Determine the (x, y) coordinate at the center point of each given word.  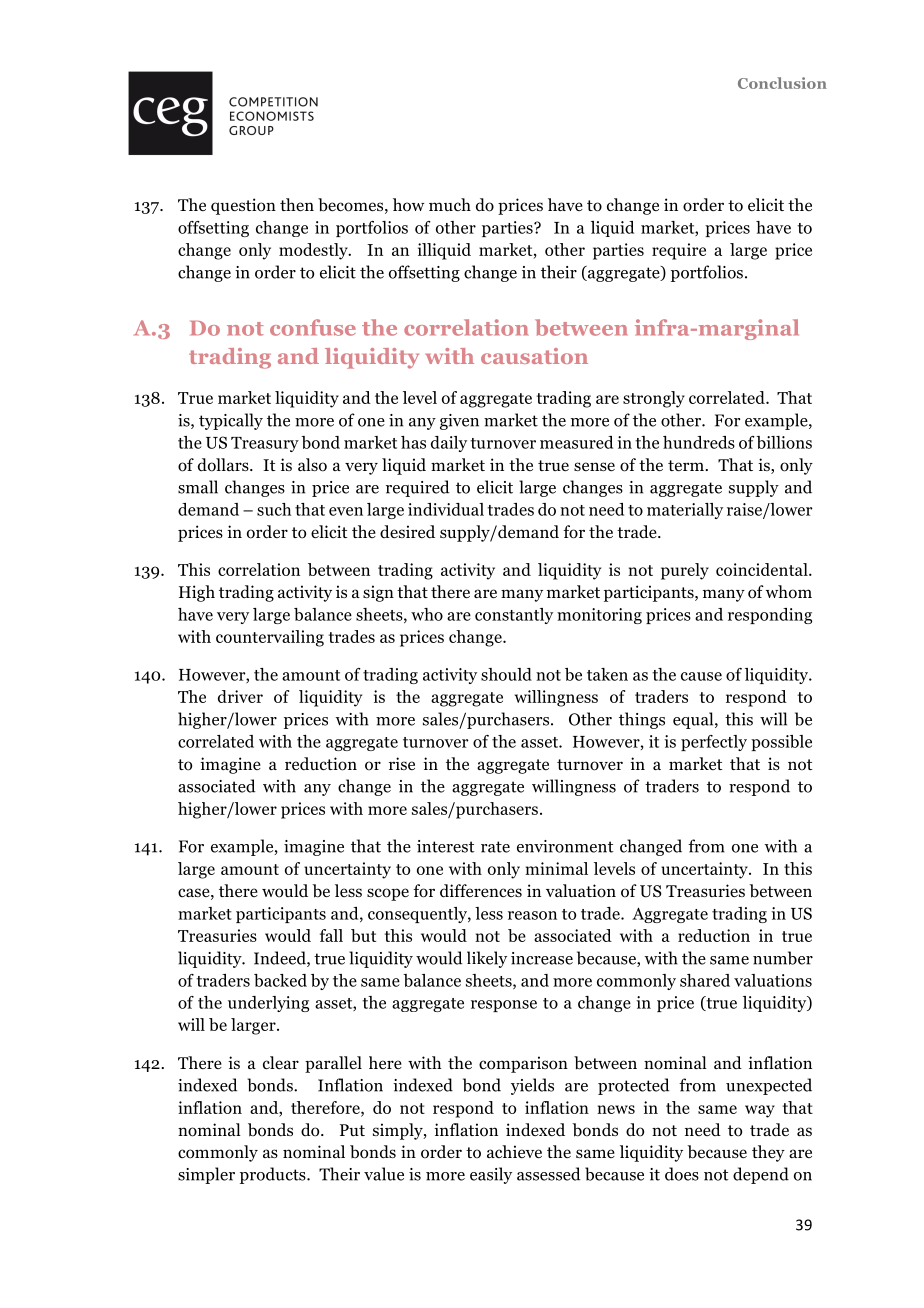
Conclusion (782, 83)
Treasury (265, 444)
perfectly (714, 743)
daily (449, 444)
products (274, 1175)
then (297, 204)
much (450, 204)
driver (240, 696)
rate (495, 847)
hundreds (699, 442)
